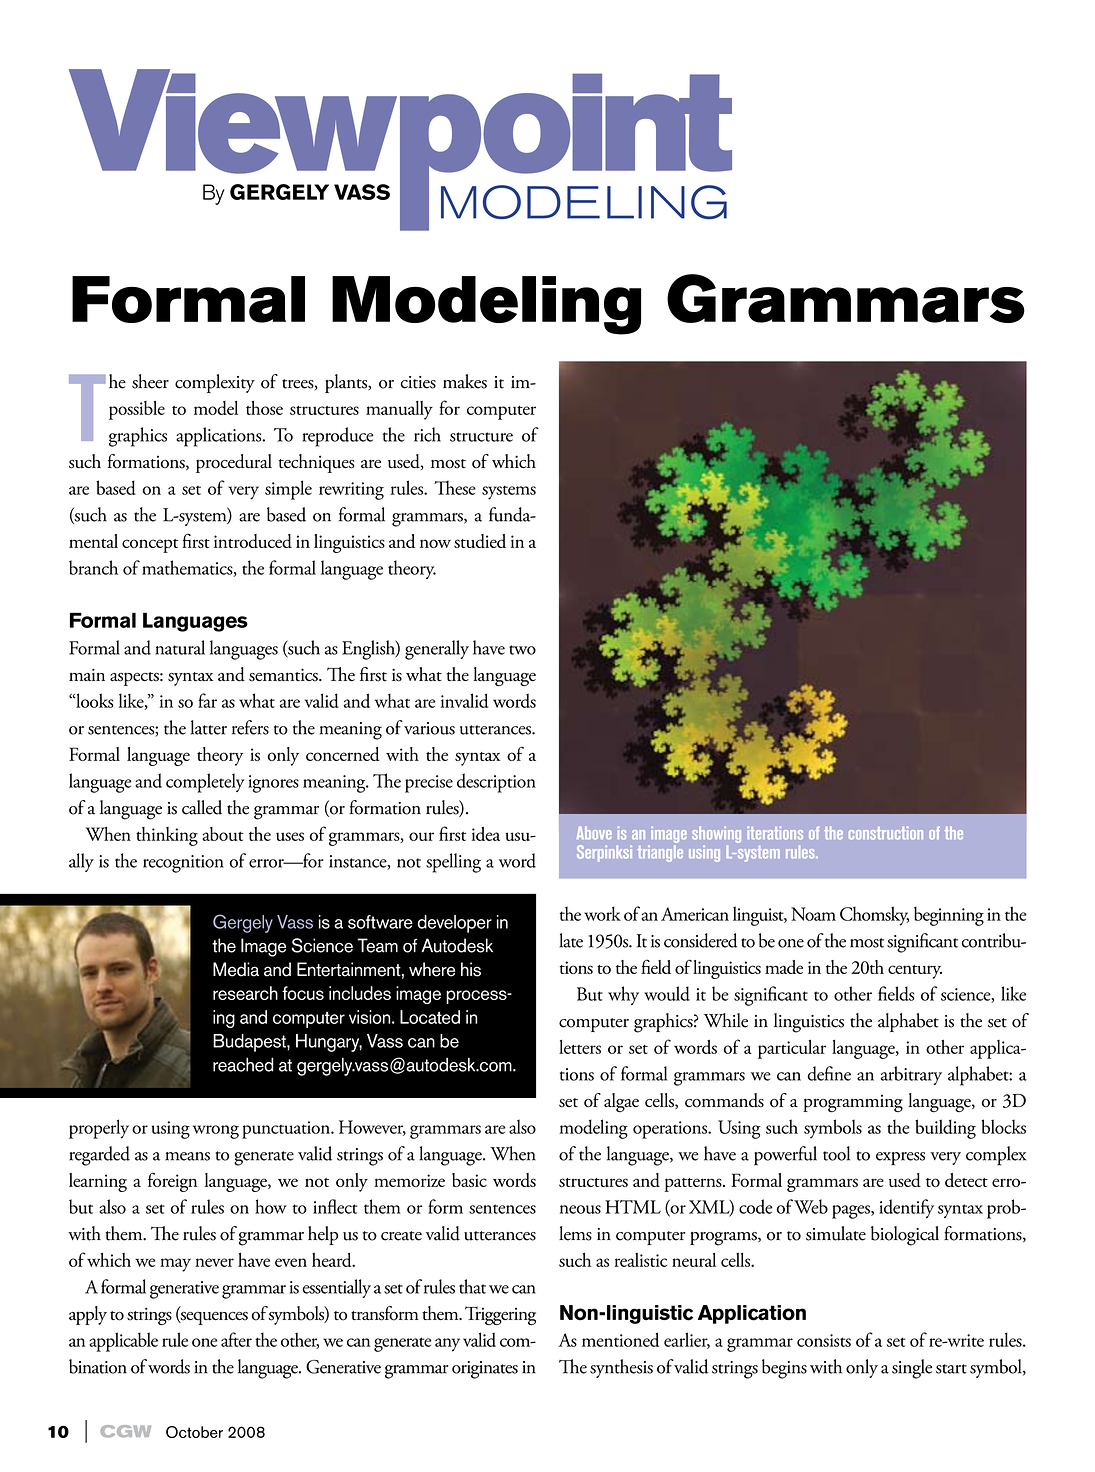 The height and width of the document is (1472, 1095). Describe the element at coordinates (602, 913) in the document. I see `work` at that location.
